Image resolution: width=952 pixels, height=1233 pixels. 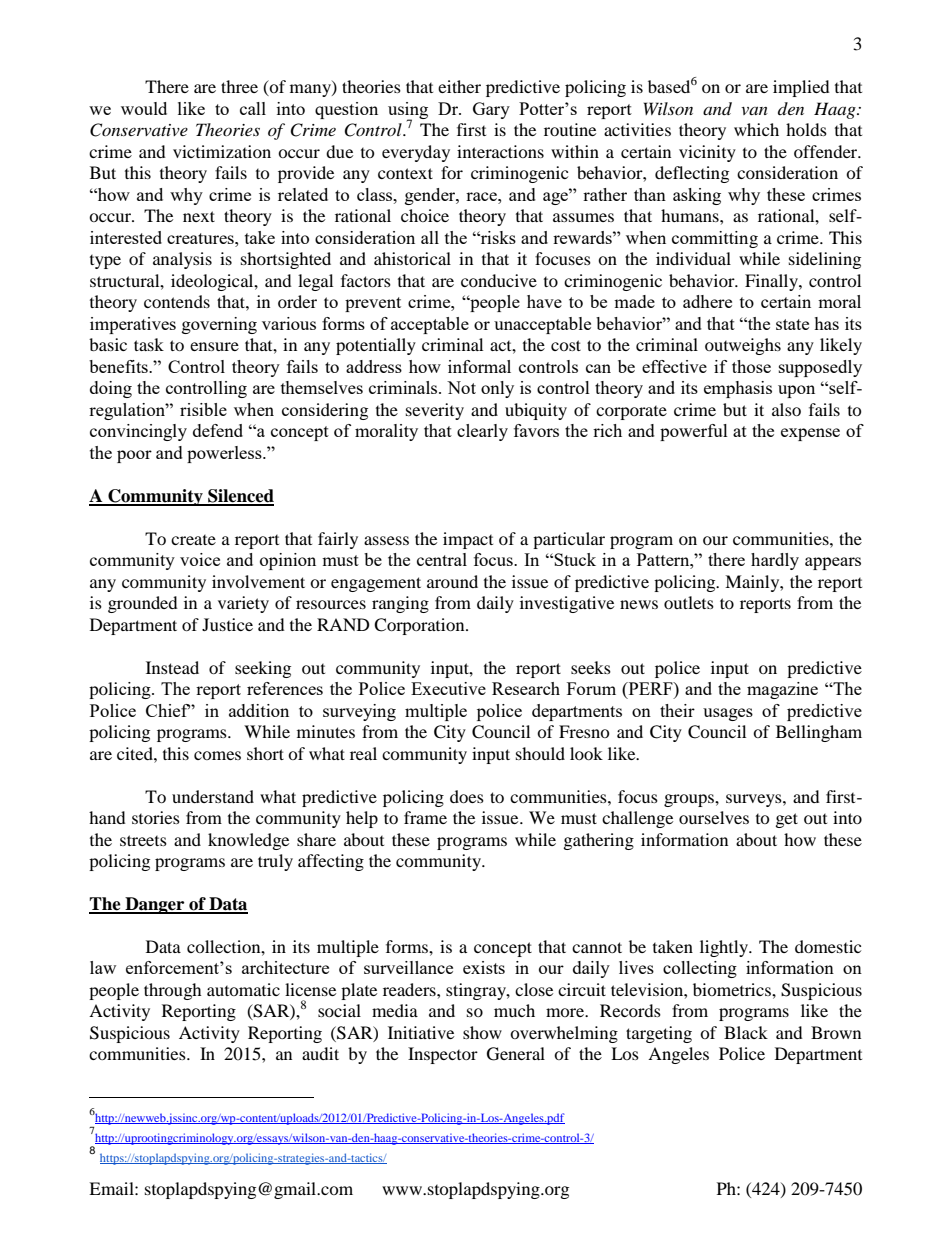 What do you see at coordinates (491, 110) in the page?
I see `Gary` at bounding box center [491, 110].
